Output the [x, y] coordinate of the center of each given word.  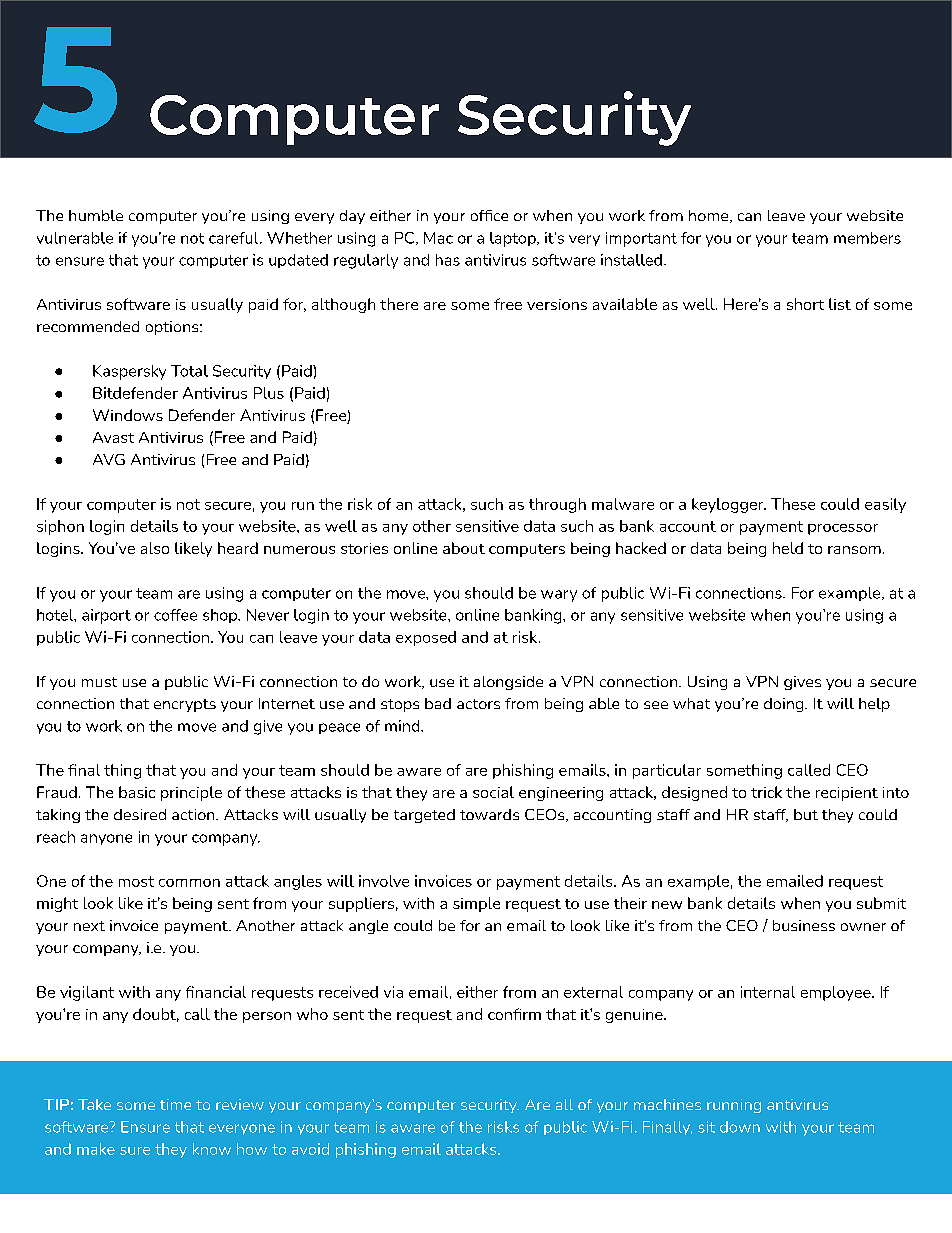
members [867, 238]
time [175, 1104]
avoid [310, 1149]
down [740, 1127]
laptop [514, 239]
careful [235, 238]
